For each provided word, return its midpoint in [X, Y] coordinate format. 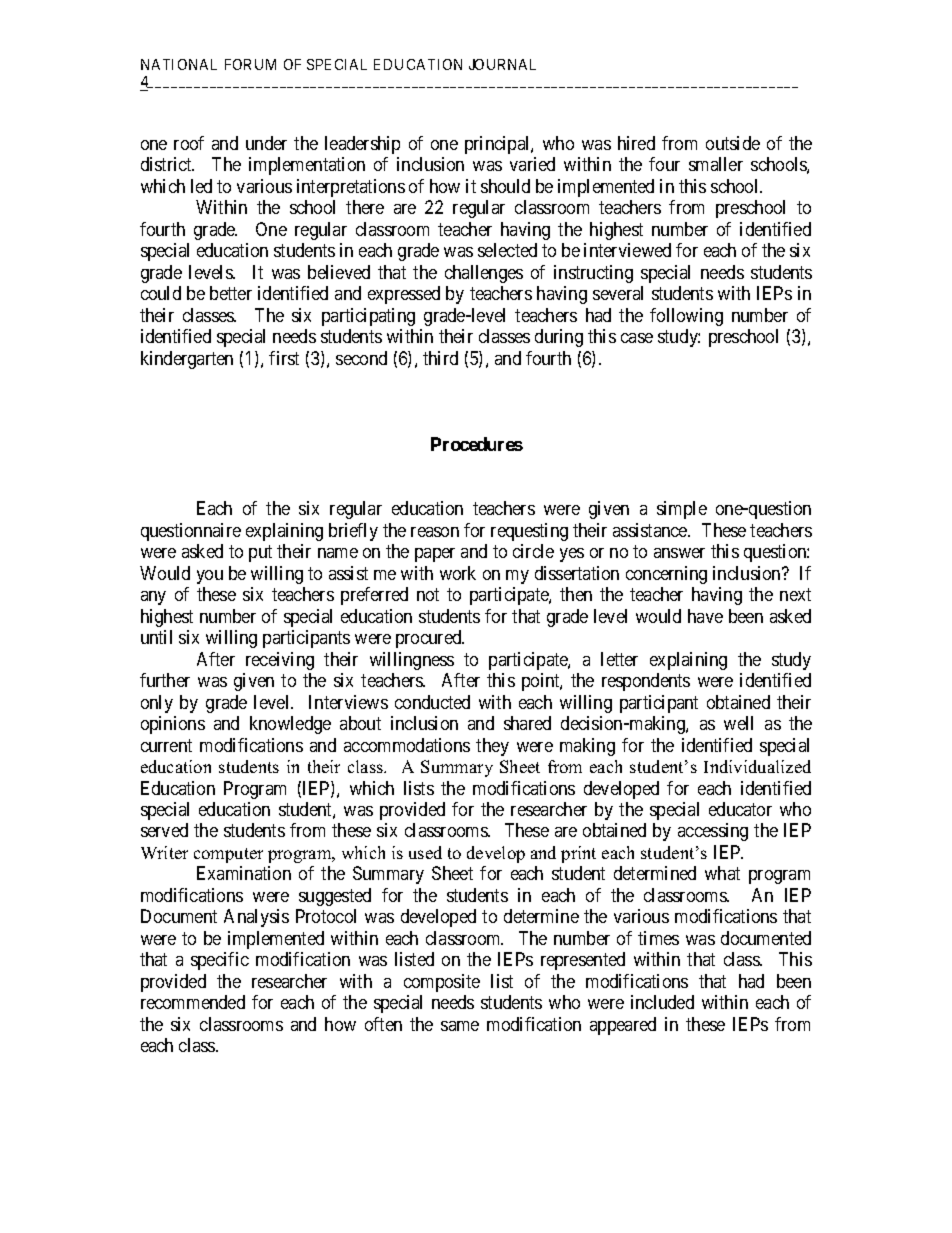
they [492, 747]
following [686, 317]
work [458, 573]
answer [679, 553]
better [231, 293]
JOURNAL [502, 64]
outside [733, 143]
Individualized [757, 766]
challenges [484, 274]
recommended [193, 1002]
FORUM [250, 64]
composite [442, 983]
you [210, 577]
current [166, 745]
